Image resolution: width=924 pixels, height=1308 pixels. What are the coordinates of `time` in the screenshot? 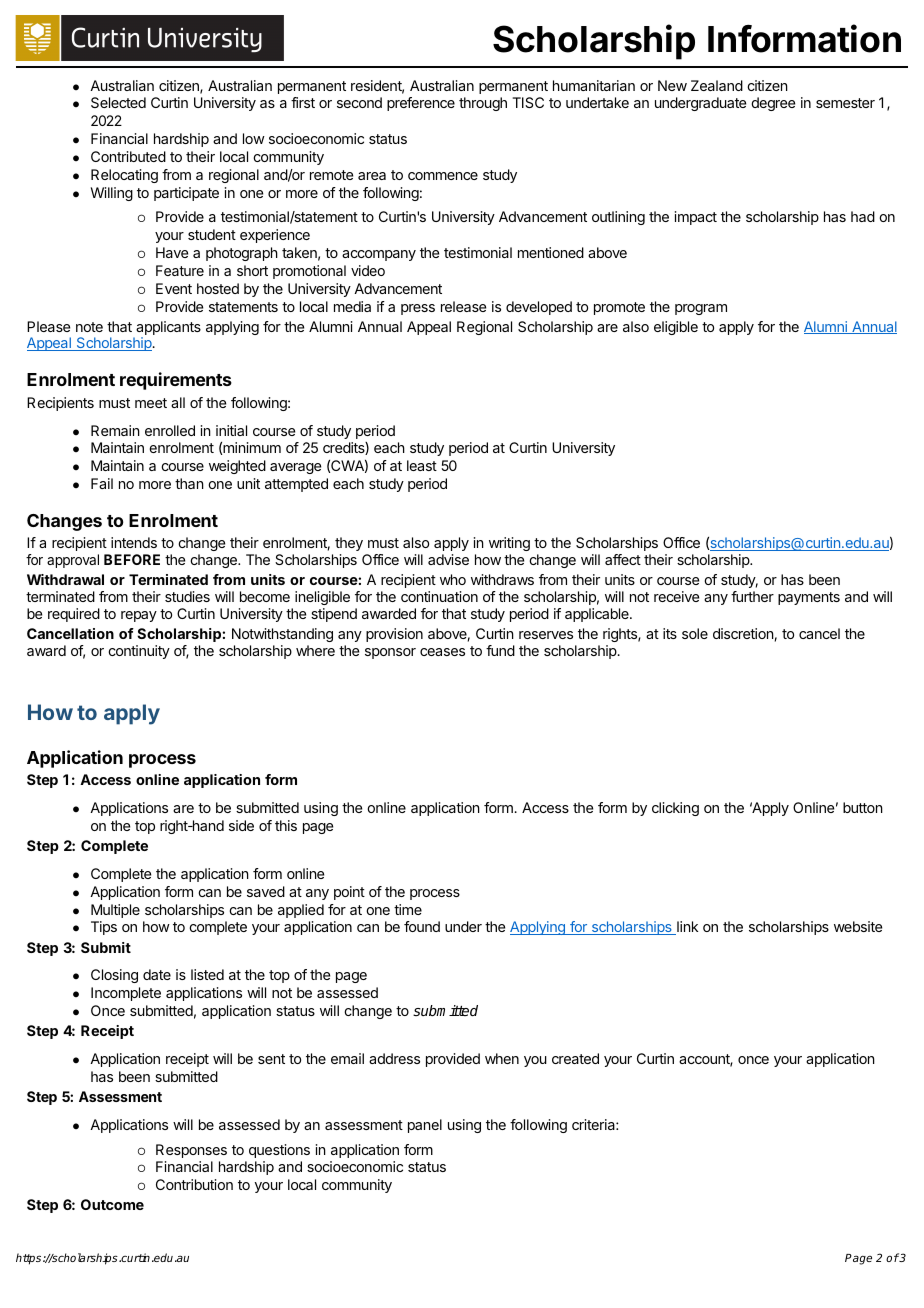 It's located at (408, 909).
